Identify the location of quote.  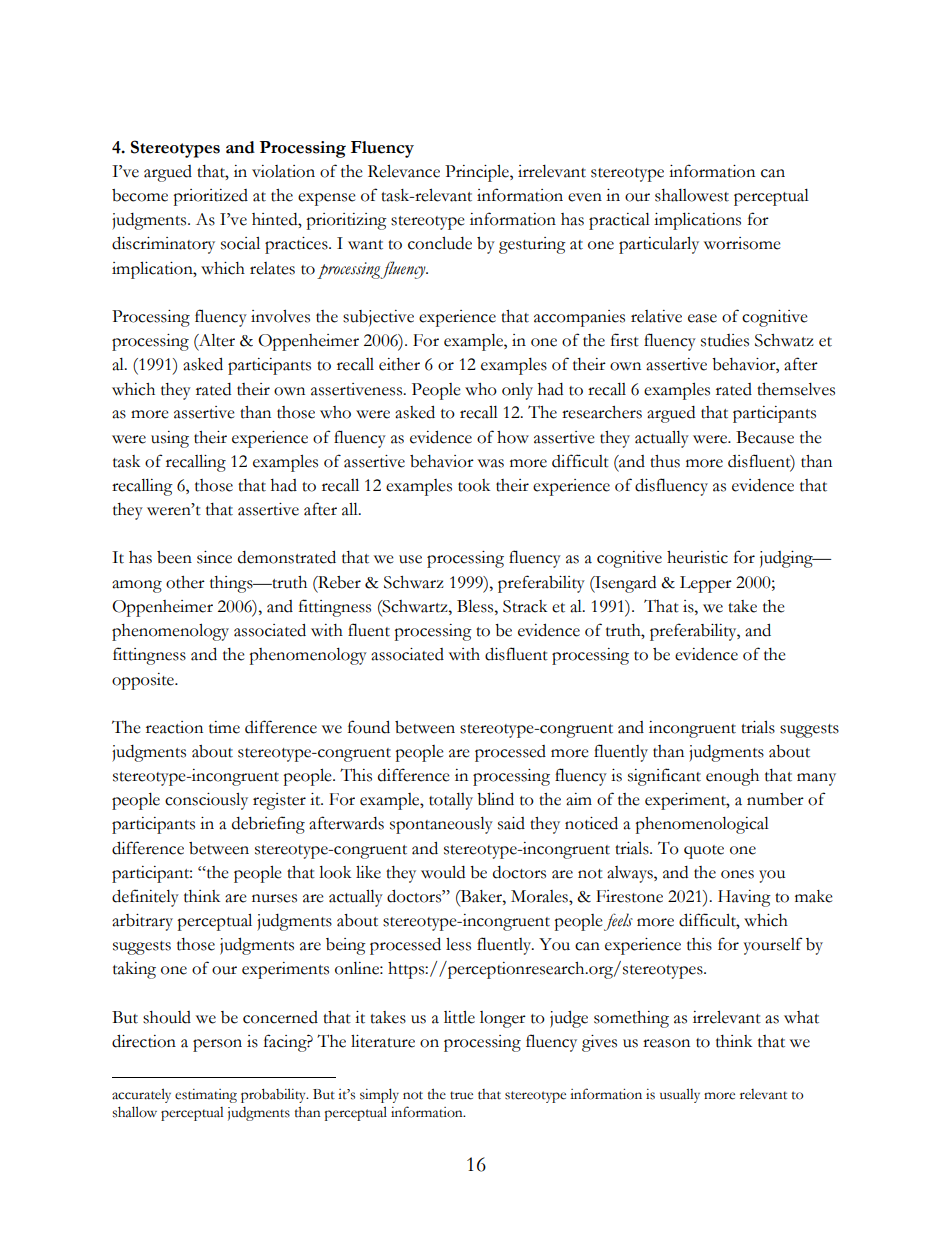
(704, 852).
